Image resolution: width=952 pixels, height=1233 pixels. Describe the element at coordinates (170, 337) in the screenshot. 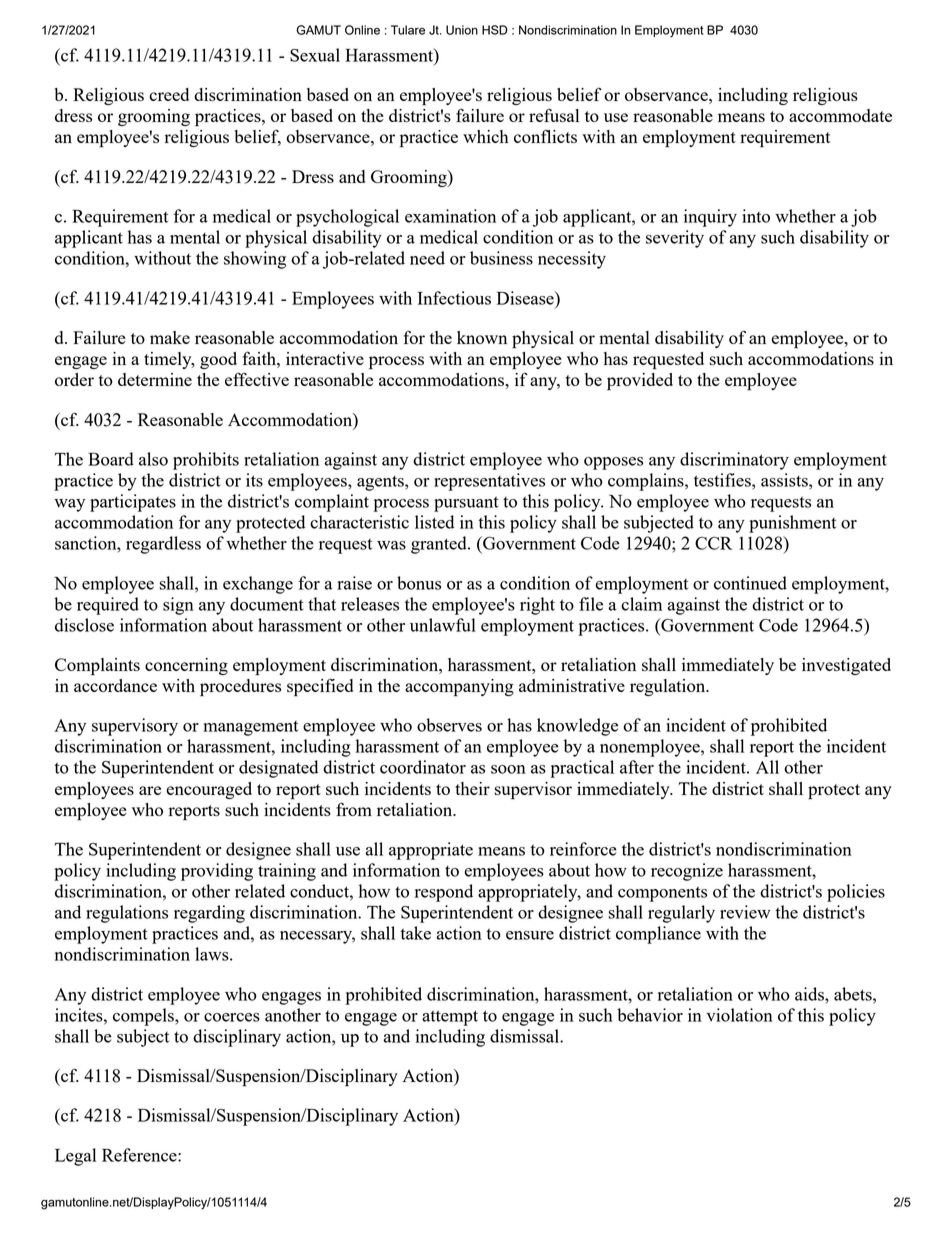

I see `make` at that location.
